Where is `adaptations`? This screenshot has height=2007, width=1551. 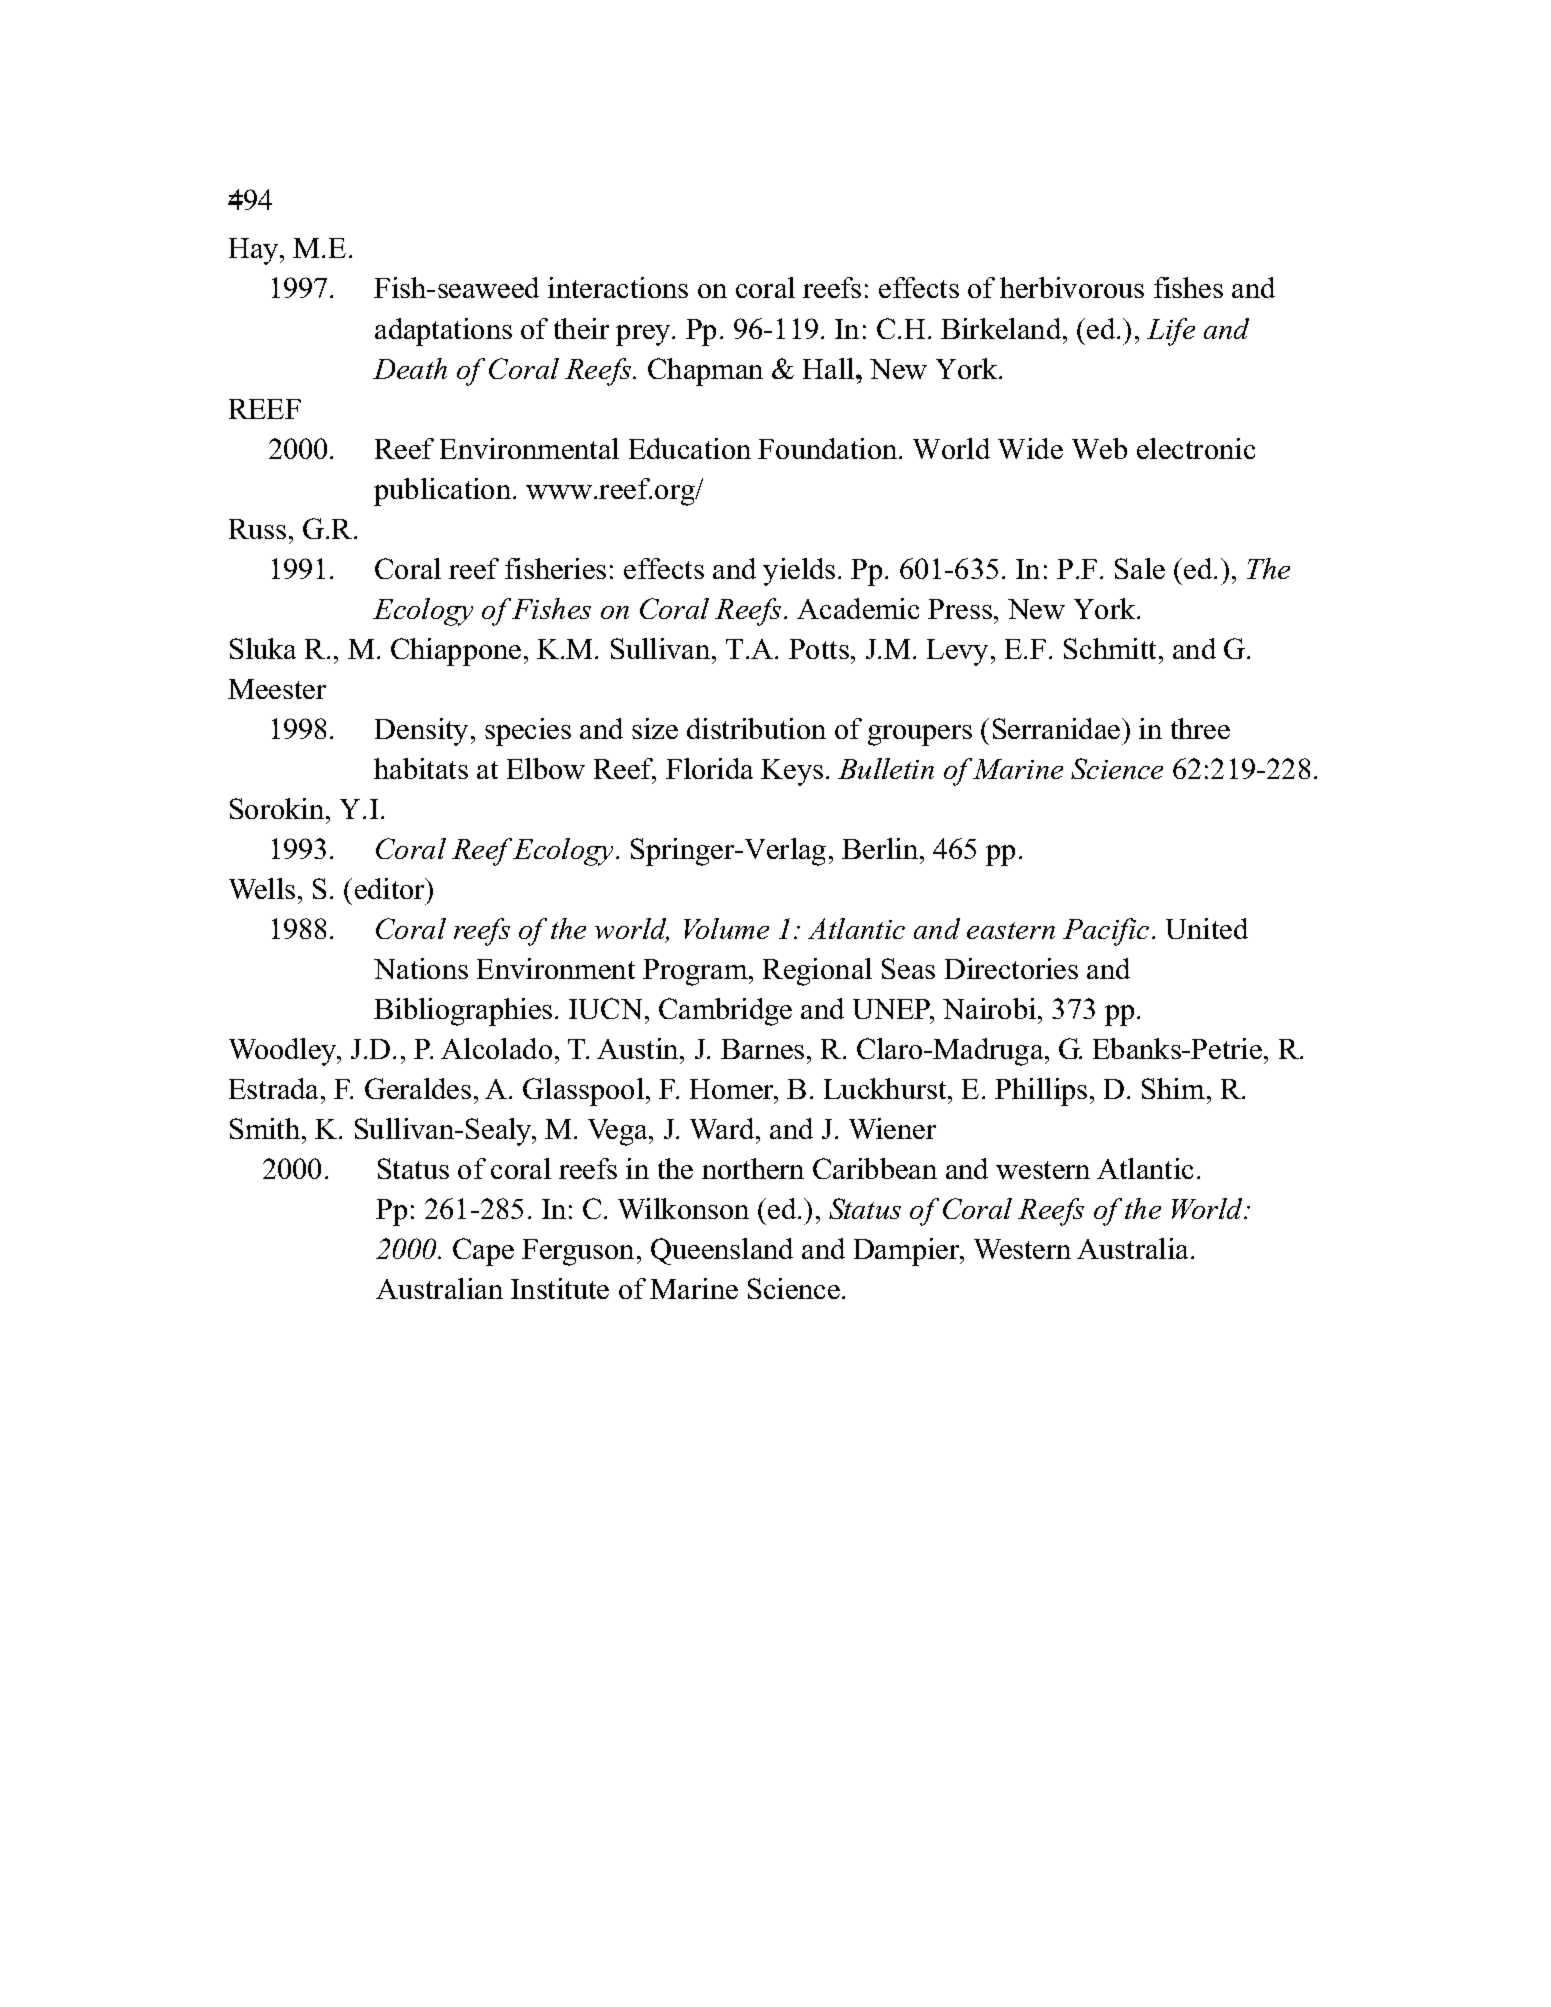
adaptations is located at coordinates (443, 332).
